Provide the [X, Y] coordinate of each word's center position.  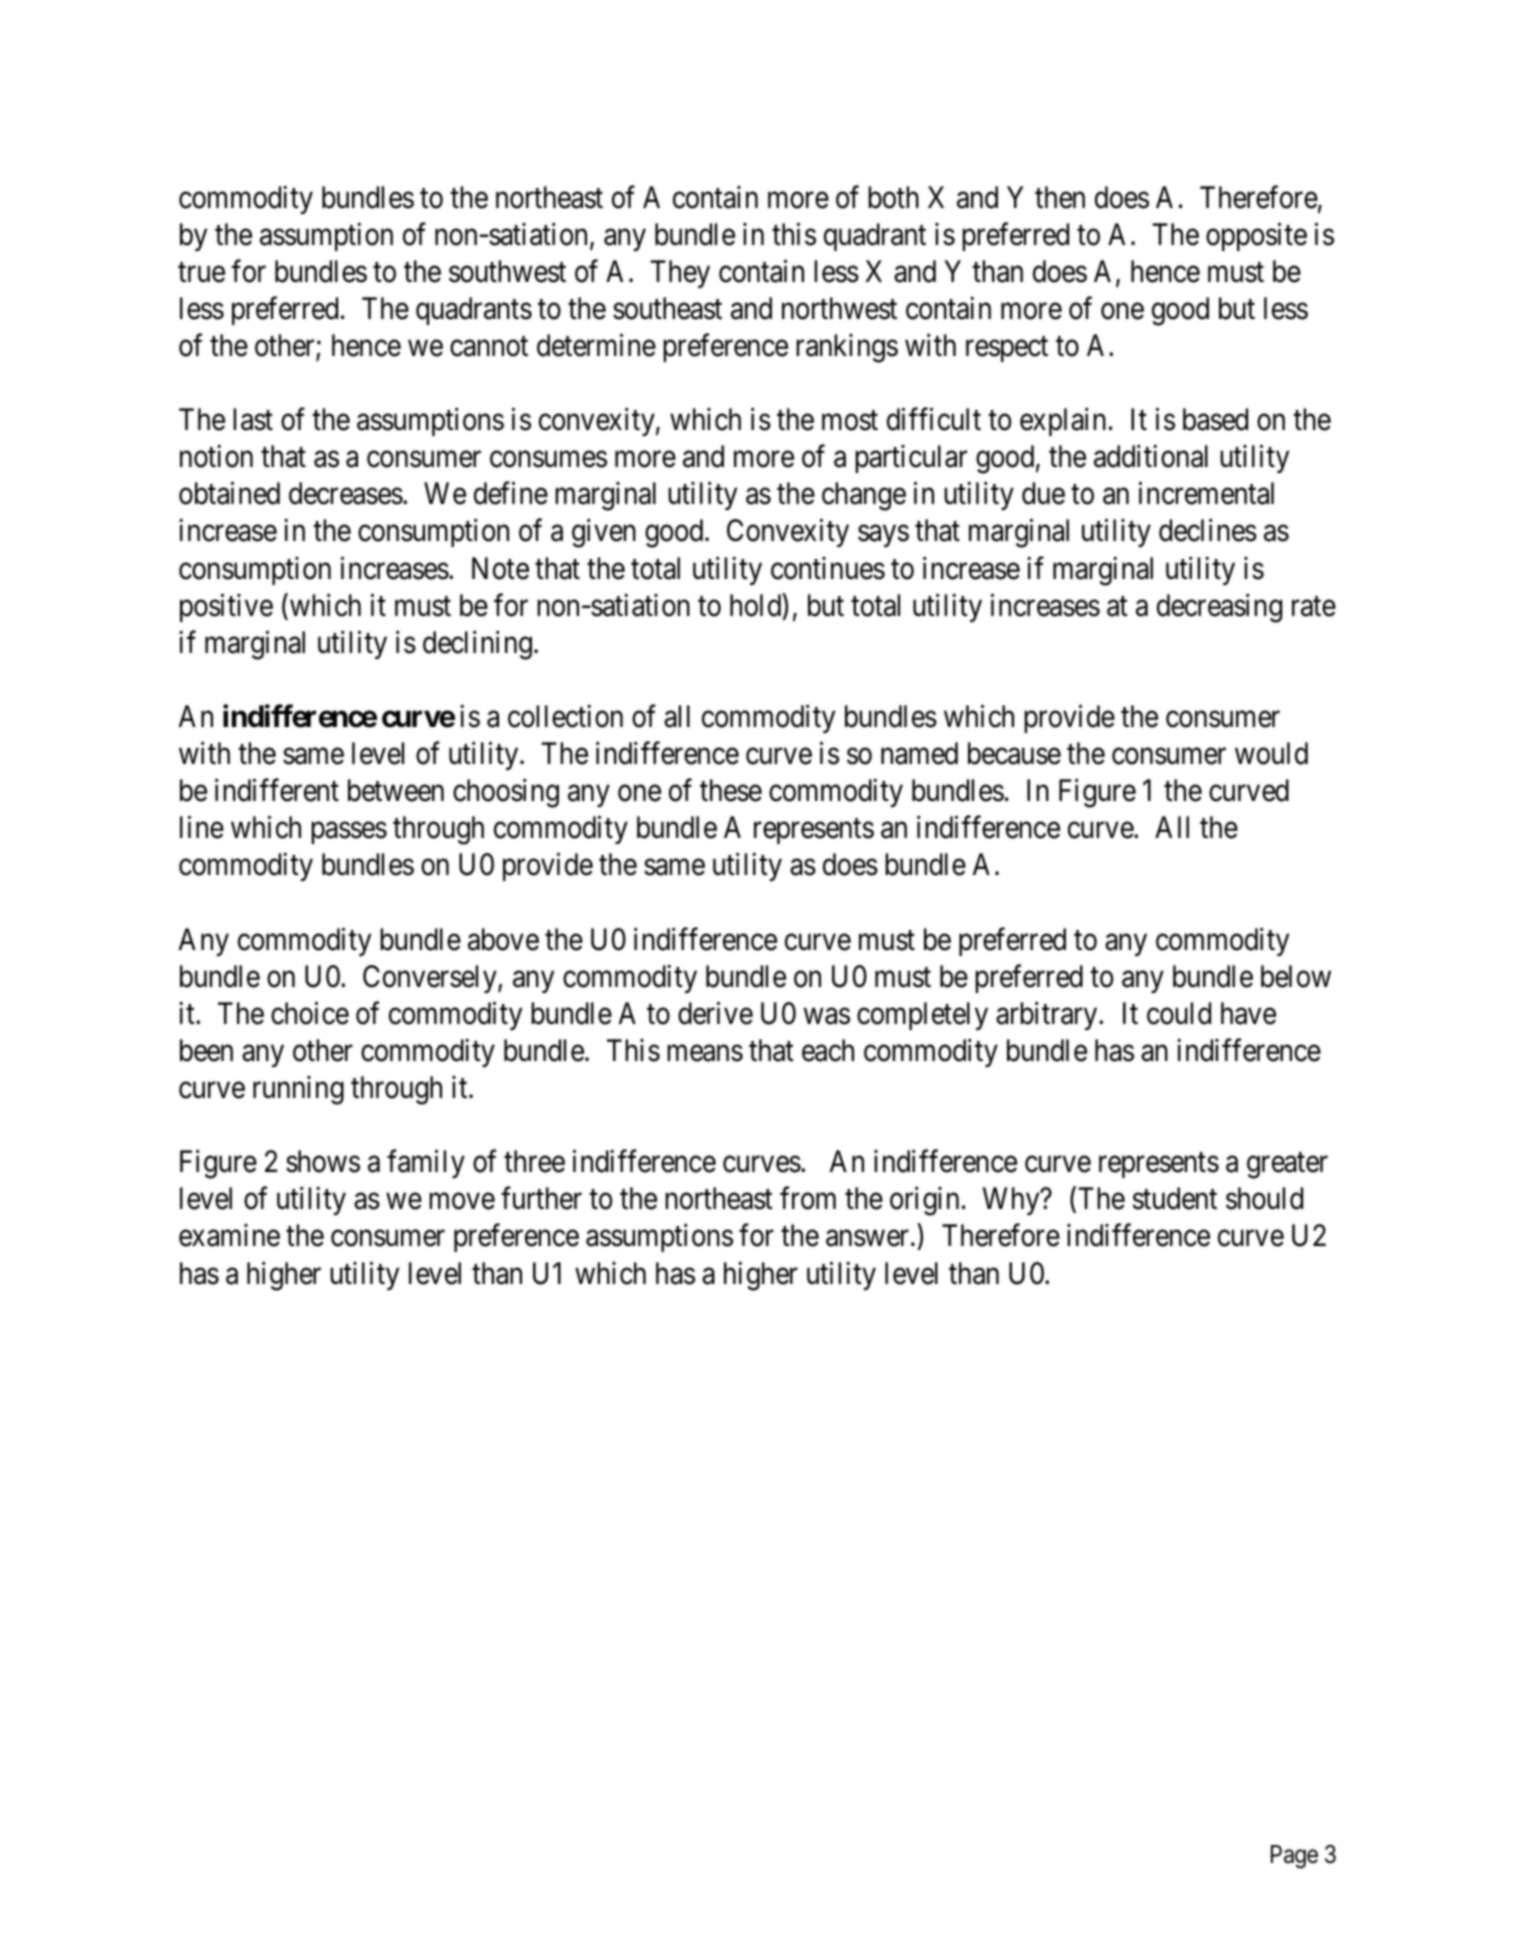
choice [310, 1013]
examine [229, 1235]
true [201, 273]
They [680, 274]
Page [1294, 1857]
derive [715, 1013]
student [1174, 1198]
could [1179, 1013]
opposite [1256, 236]
